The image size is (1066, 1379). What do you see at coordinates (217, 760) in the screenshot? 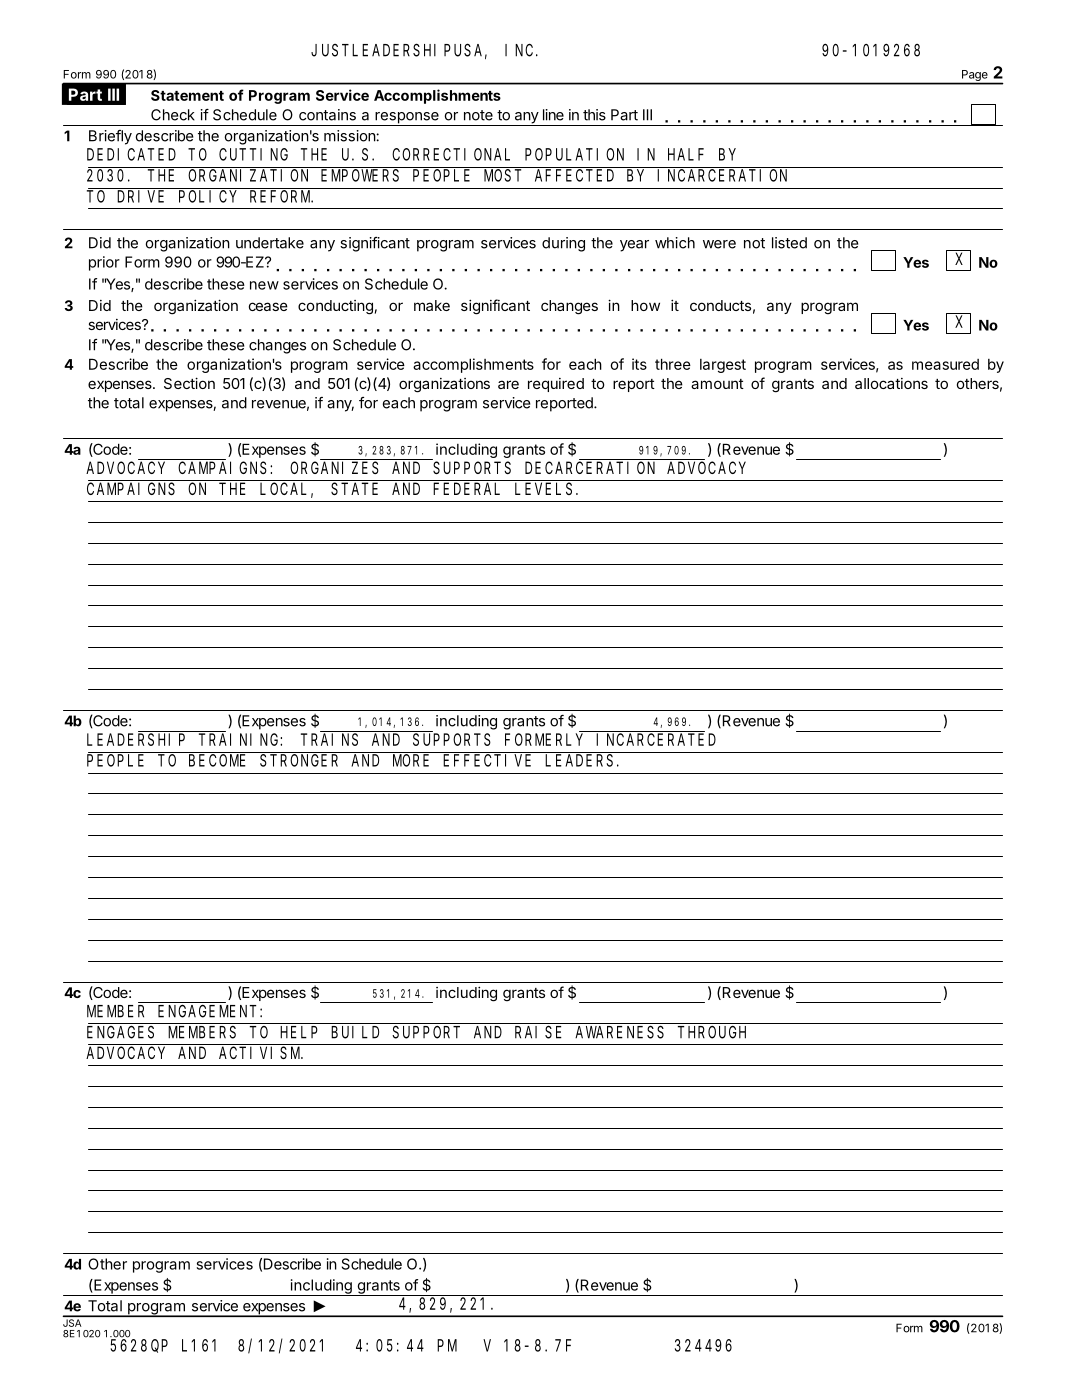
I see `BECOME` at bounding box center [217, 760].
